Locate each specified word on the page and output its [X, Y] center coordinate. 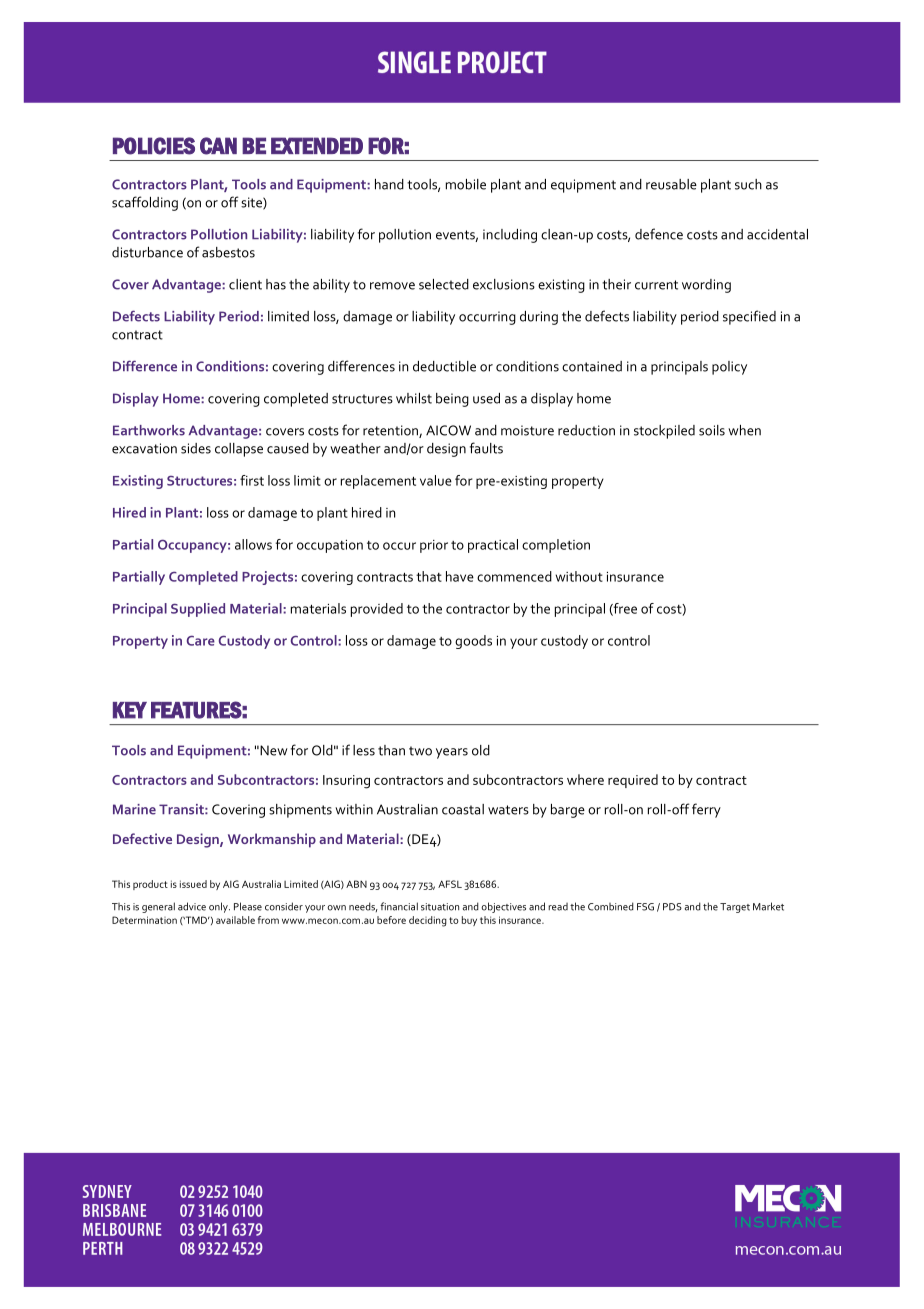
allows [253, 544]
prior [434, 546]
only [219, 907]
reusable [671, 184]
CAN [218, 146]
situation [440, 907]
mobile [466, 184]
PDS [672, 907]
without [579, 576]
